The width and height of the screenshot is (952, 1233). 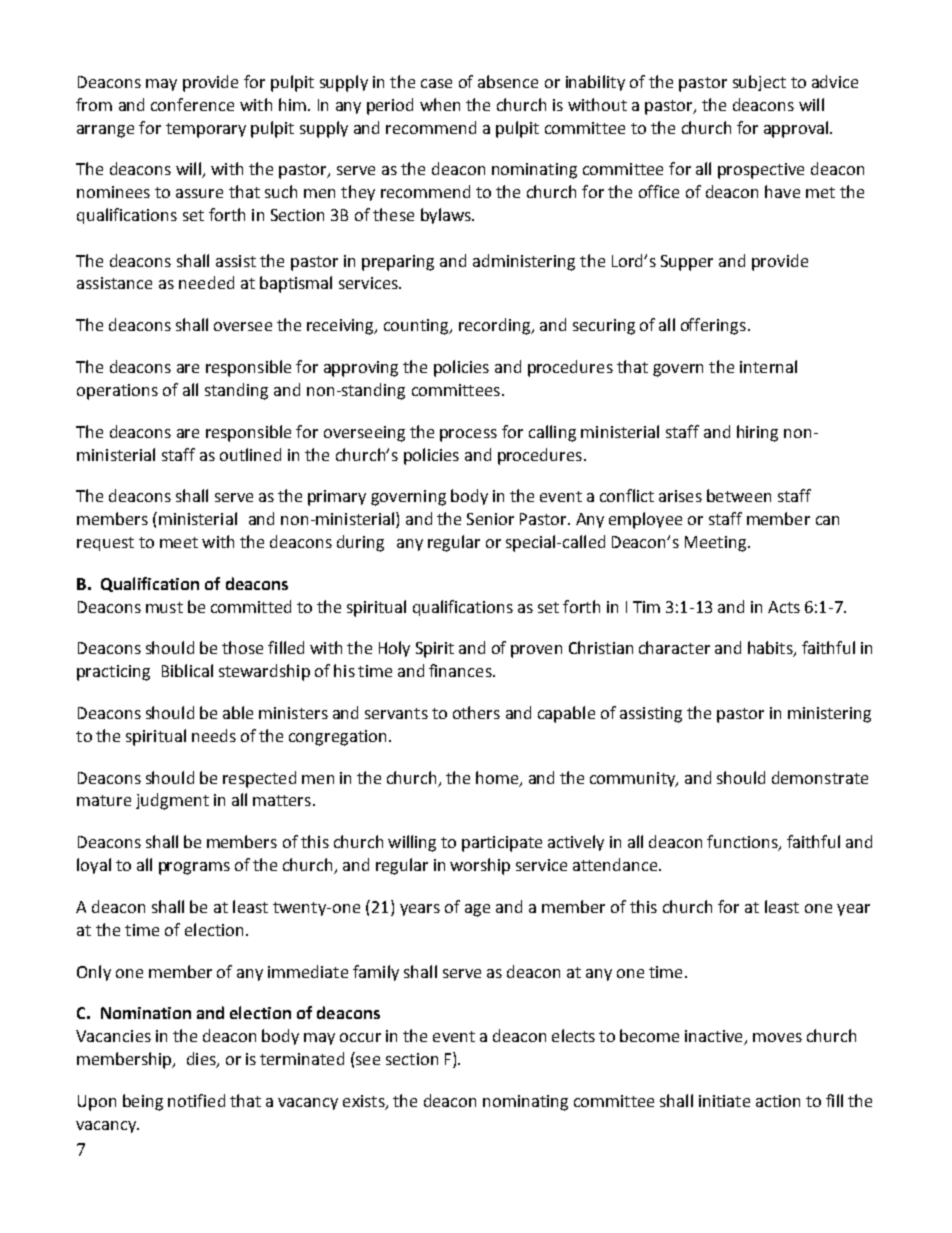 What do you see at coordinates (202, 1060) in the screenshot?
I see `dies` at bounding box center [202, 1060].
